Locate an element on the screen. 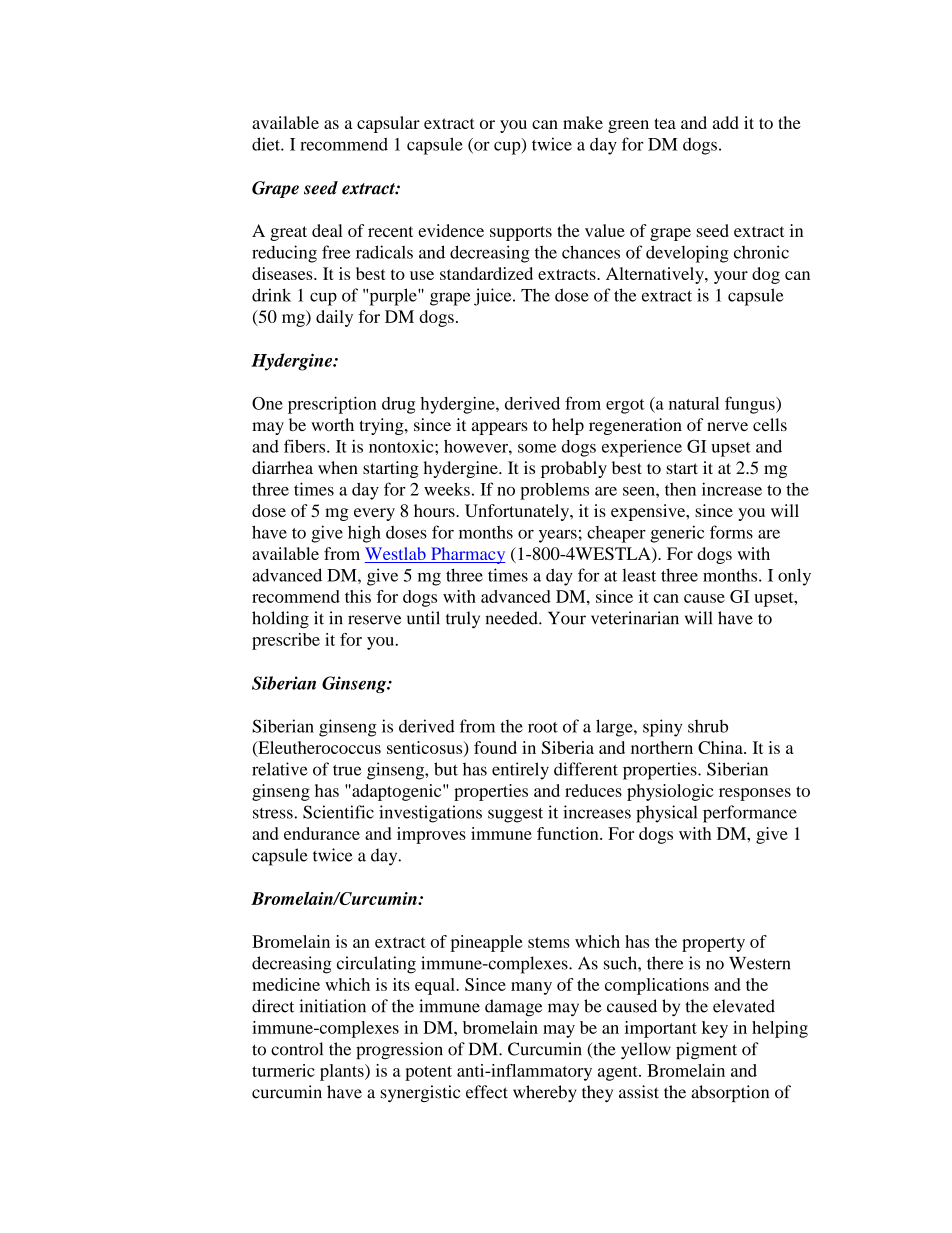 This screenshot has width=952, height=1233. some is located at coordinates (537, 448).
